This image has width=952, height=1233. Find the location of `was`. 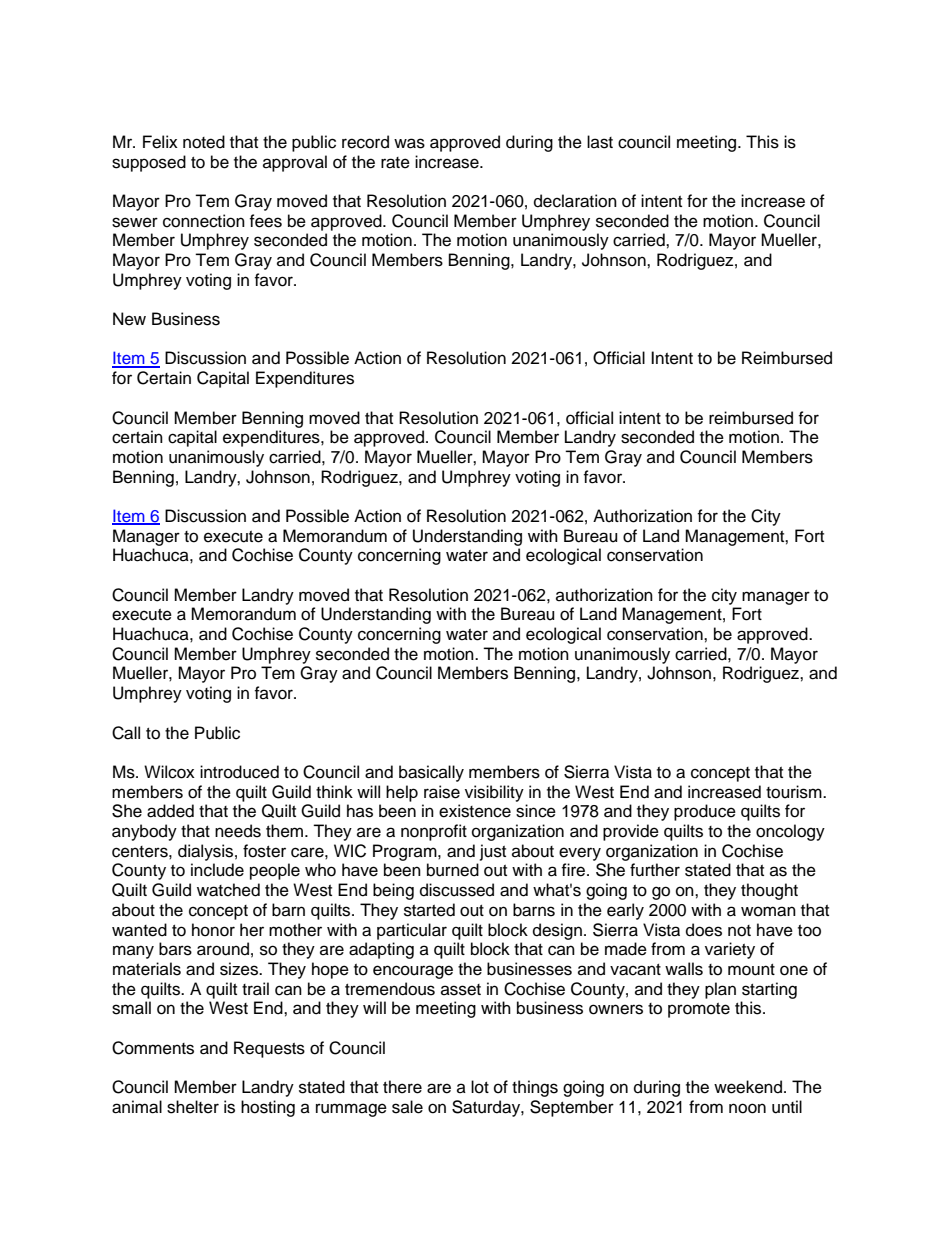

was is located at coordinates (409, 143).
